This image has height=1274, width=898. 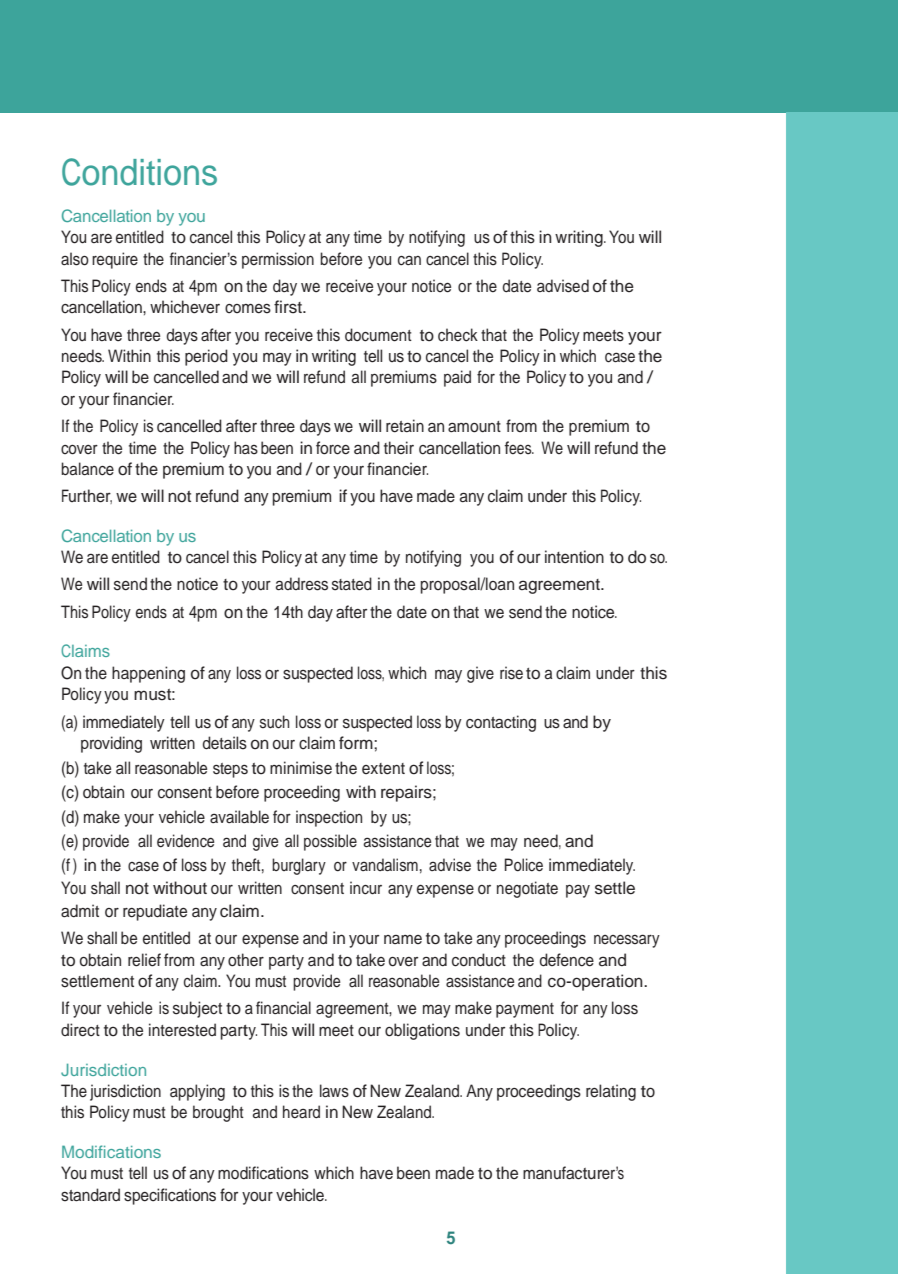 What do you see at coordinates (366, 888) in the image?
I see `incur` at bounding box center [366, 888].
